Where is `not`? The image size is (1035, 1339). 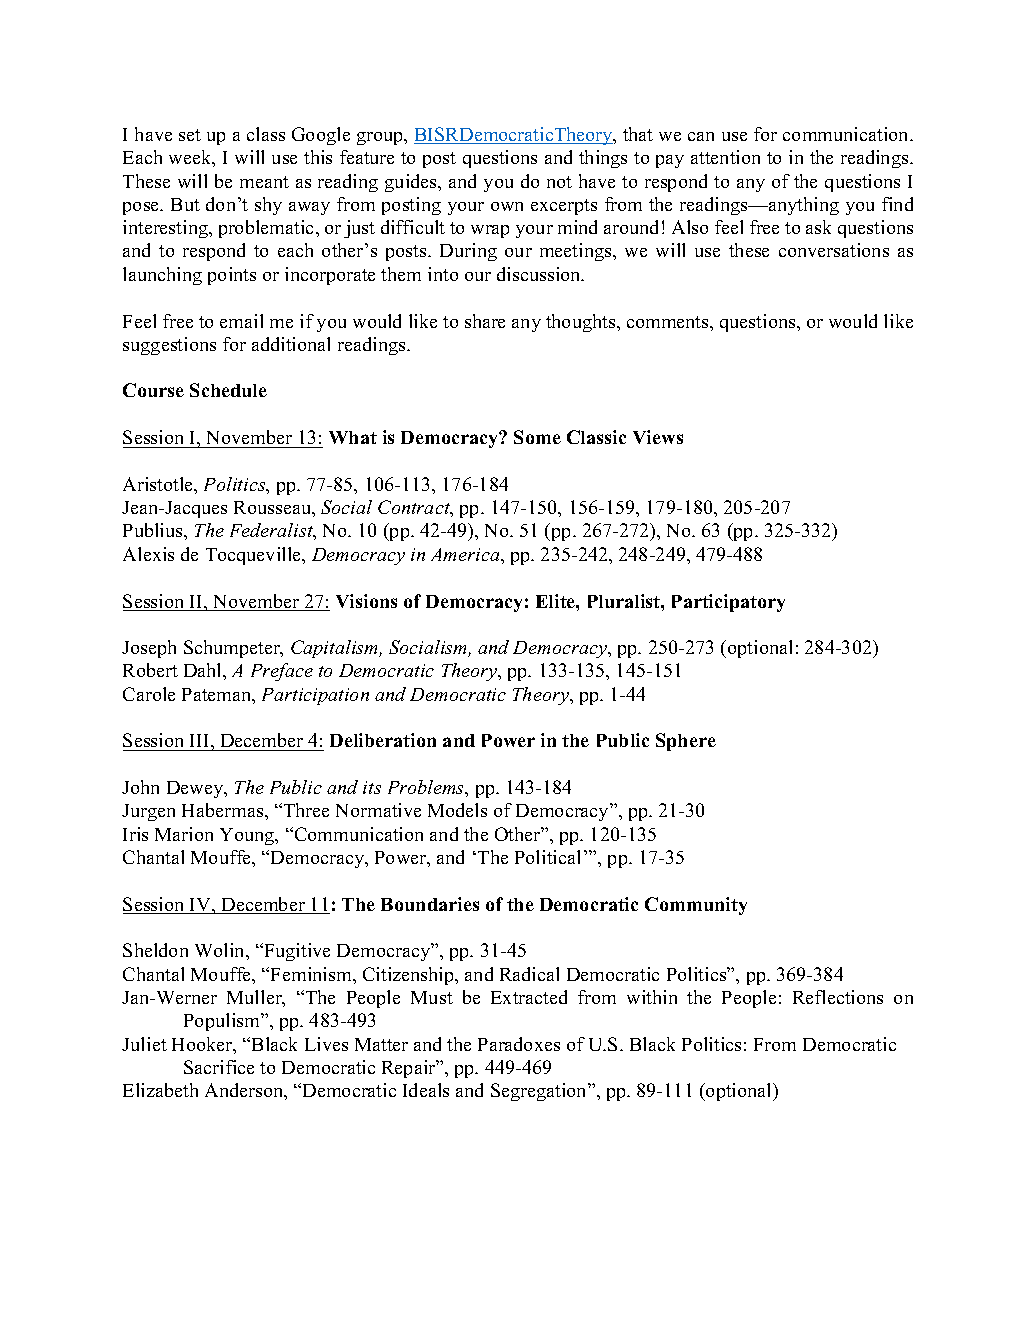
not is located at coordinates (559, 182).
